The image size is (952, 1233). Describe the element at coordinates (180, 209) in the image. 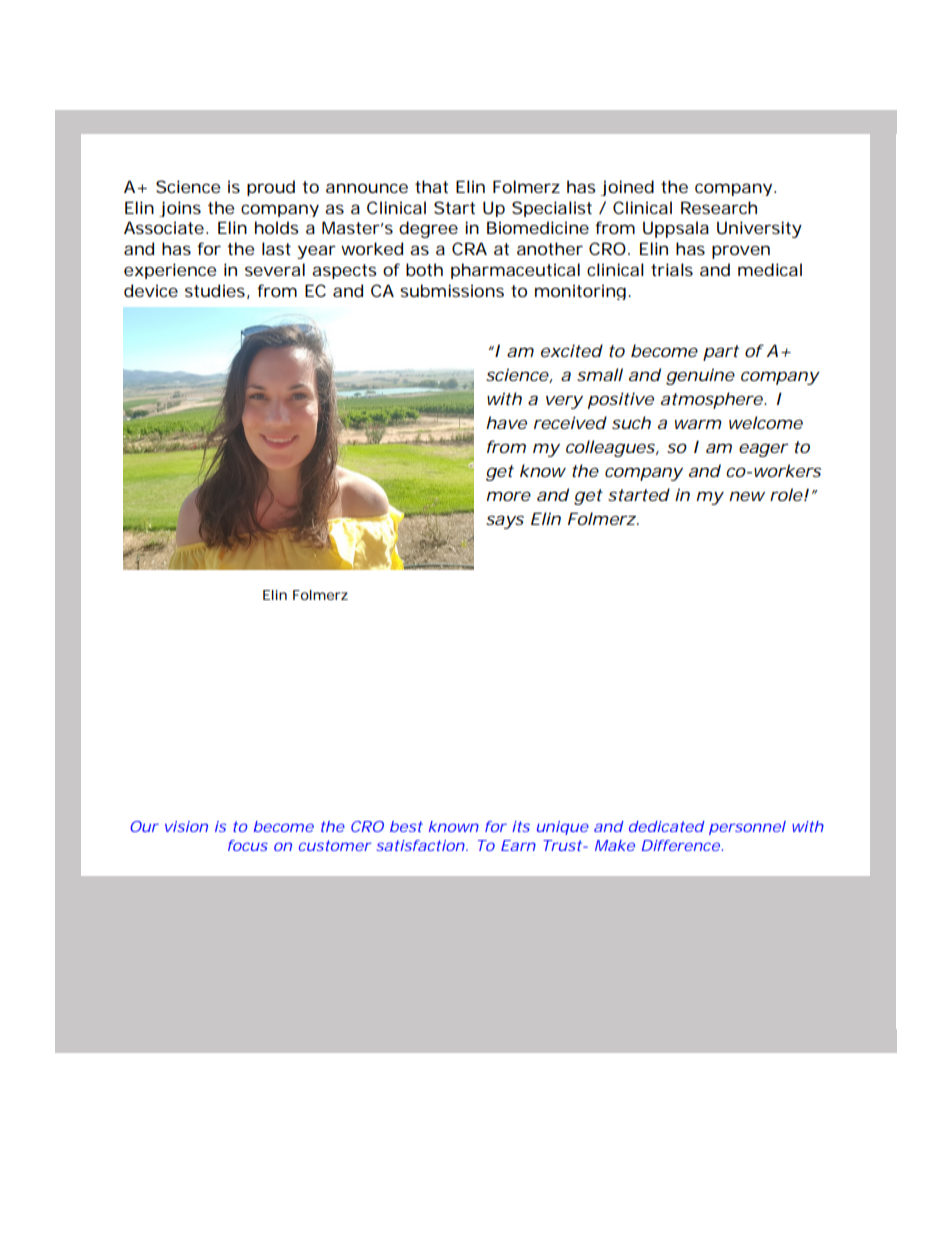

I see `joins` at that location.
